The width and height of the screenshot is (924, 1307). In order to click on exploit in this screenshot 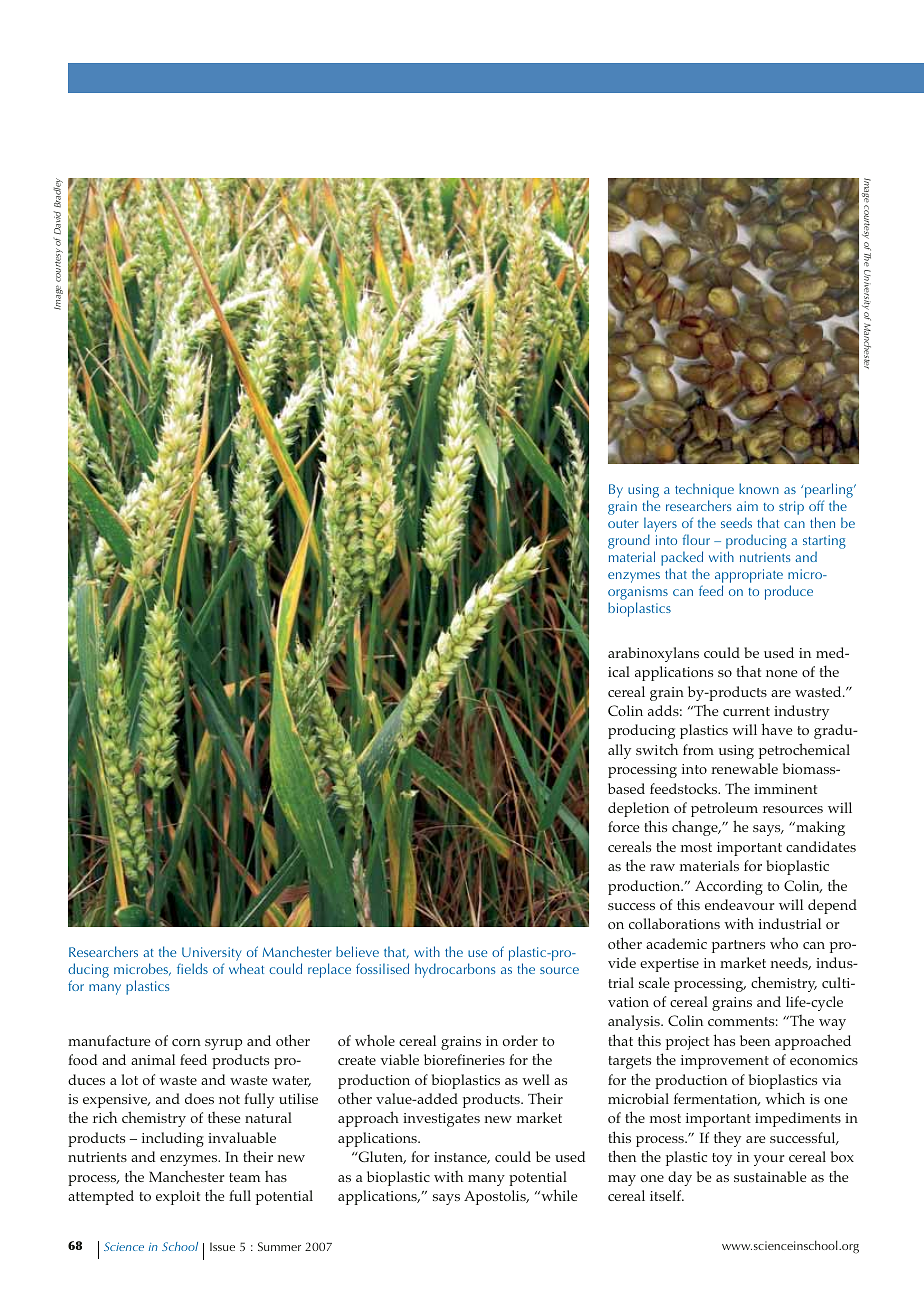, I will do `click(178, 1197)`.
